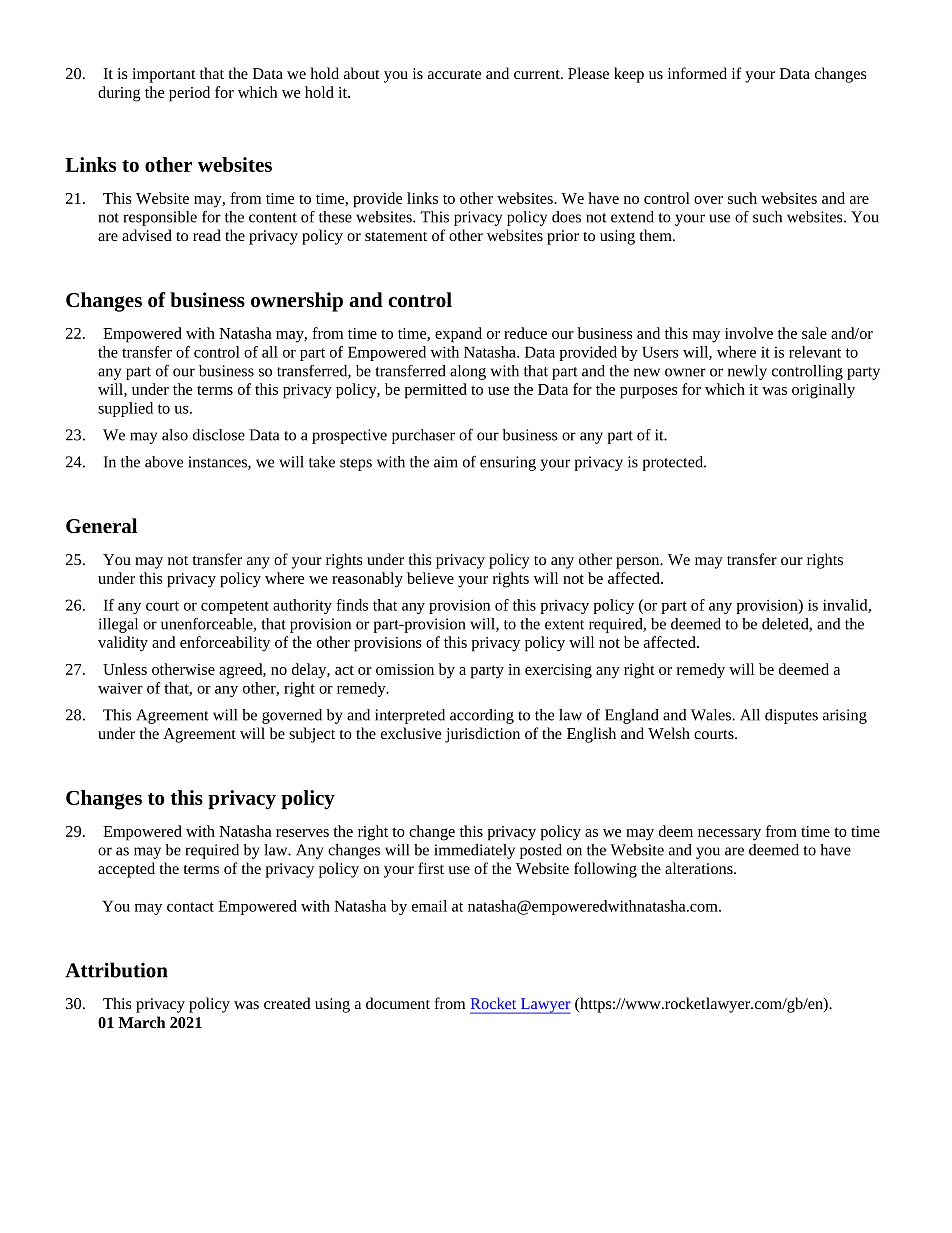 This screenshot has height=1233, width=952. What do you see at coordinates (482, 735) in the screenshot?
I see `jurisdiction` at bounding box center [482, 735].
